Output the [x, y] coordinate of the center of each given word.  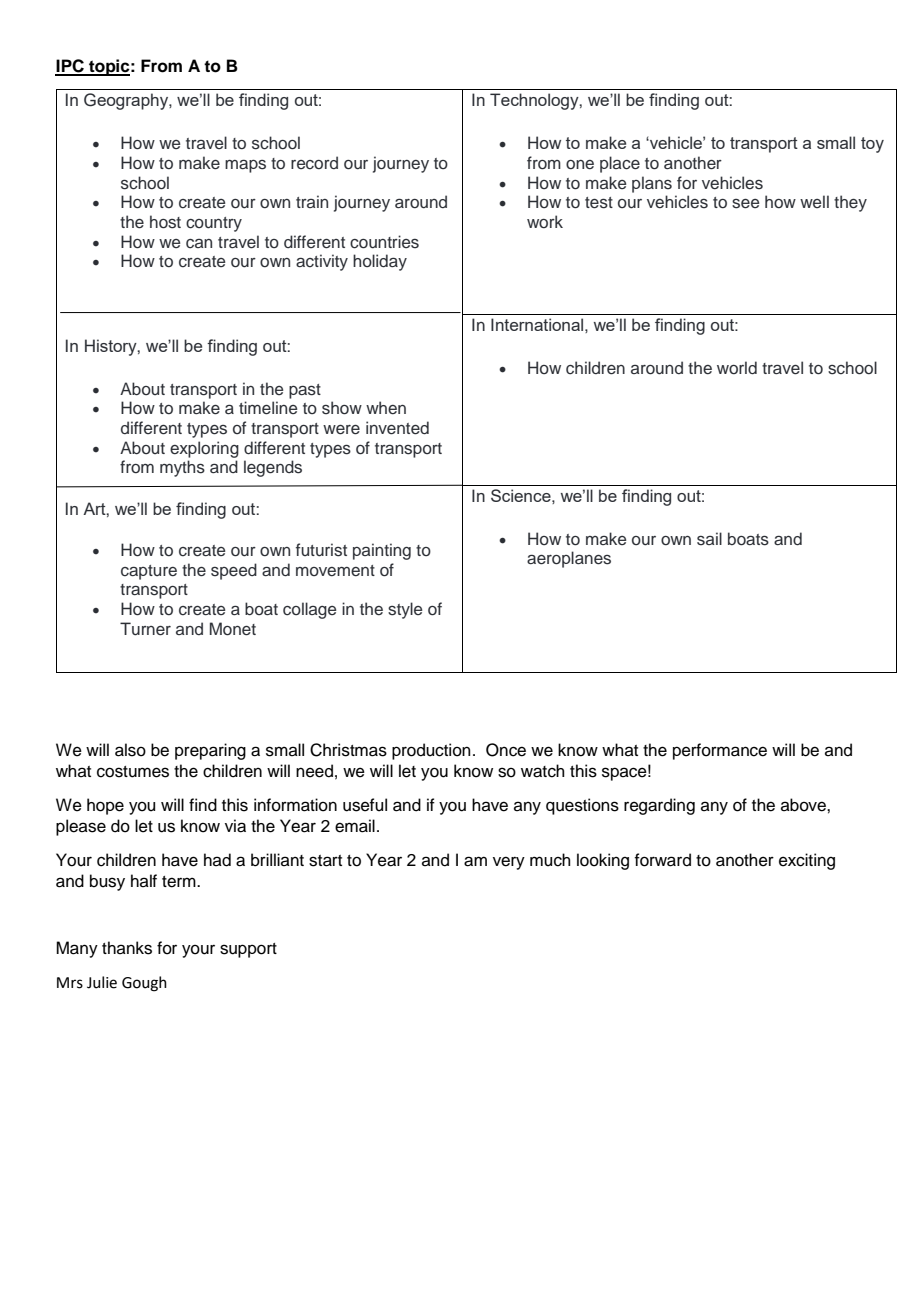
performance [720, 751]
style [405, 610]
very [509, 863]
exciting [807, 861]
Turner [145, 629]
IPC [70, 67]
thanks [127, 948]
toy [872, 145]
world [737, 368]
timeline [268, 408]
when [386, 408]
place [620, 164]
